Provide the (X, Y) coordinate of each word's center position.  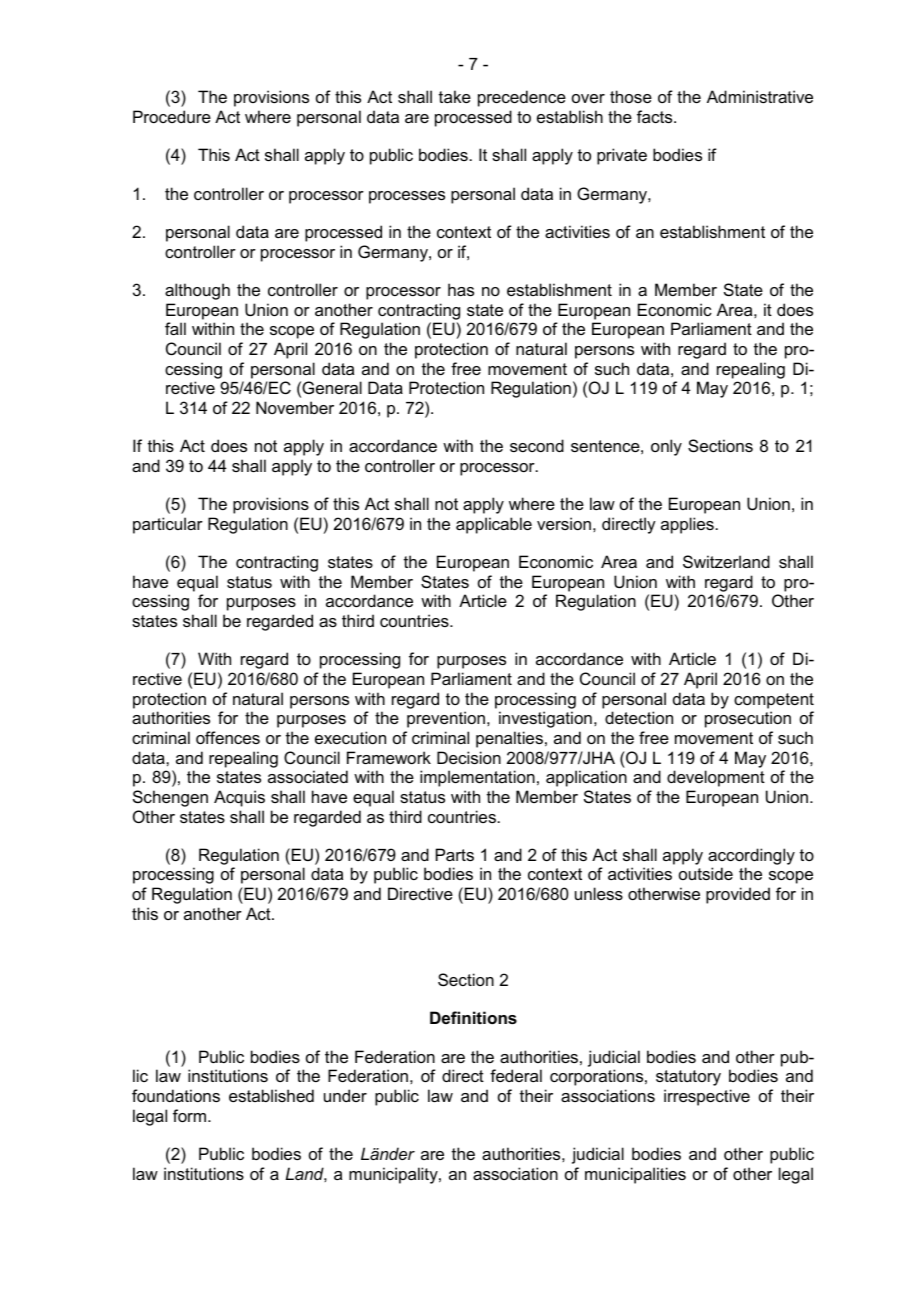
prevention (446, 719)
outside (706, 873)
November (295, 407)
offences (228, 737)
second (537, 445)
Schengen (170, 798)
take (455, 96)
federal (516, 1075)
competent (774, 701)
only (666, 447)
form (191, 1115)
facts (656, 116)
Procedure (172, 116)
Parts (455, 854)
